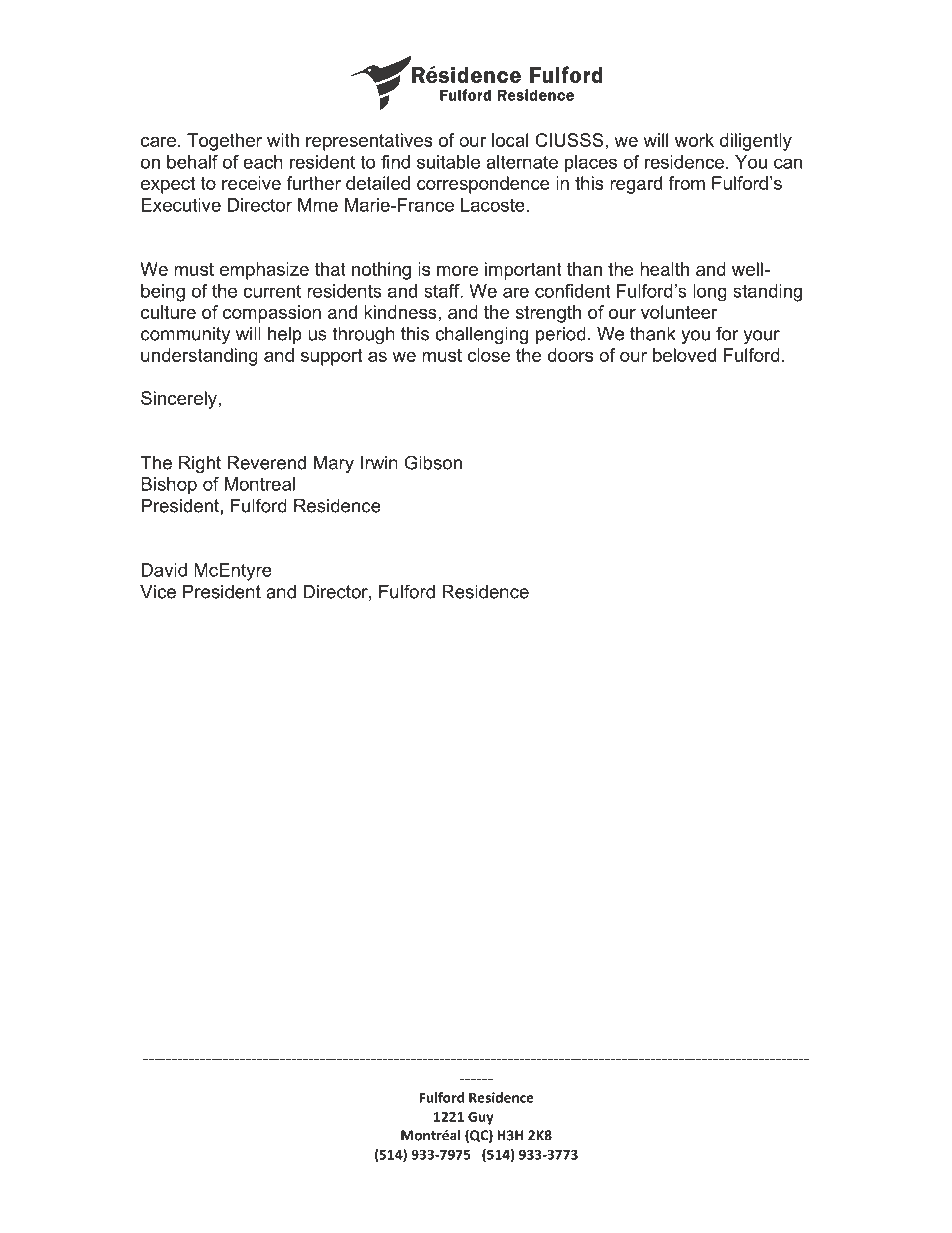 The height and width of the screenshot is (1233, 952). I want to click on David, so click(164, 570).
